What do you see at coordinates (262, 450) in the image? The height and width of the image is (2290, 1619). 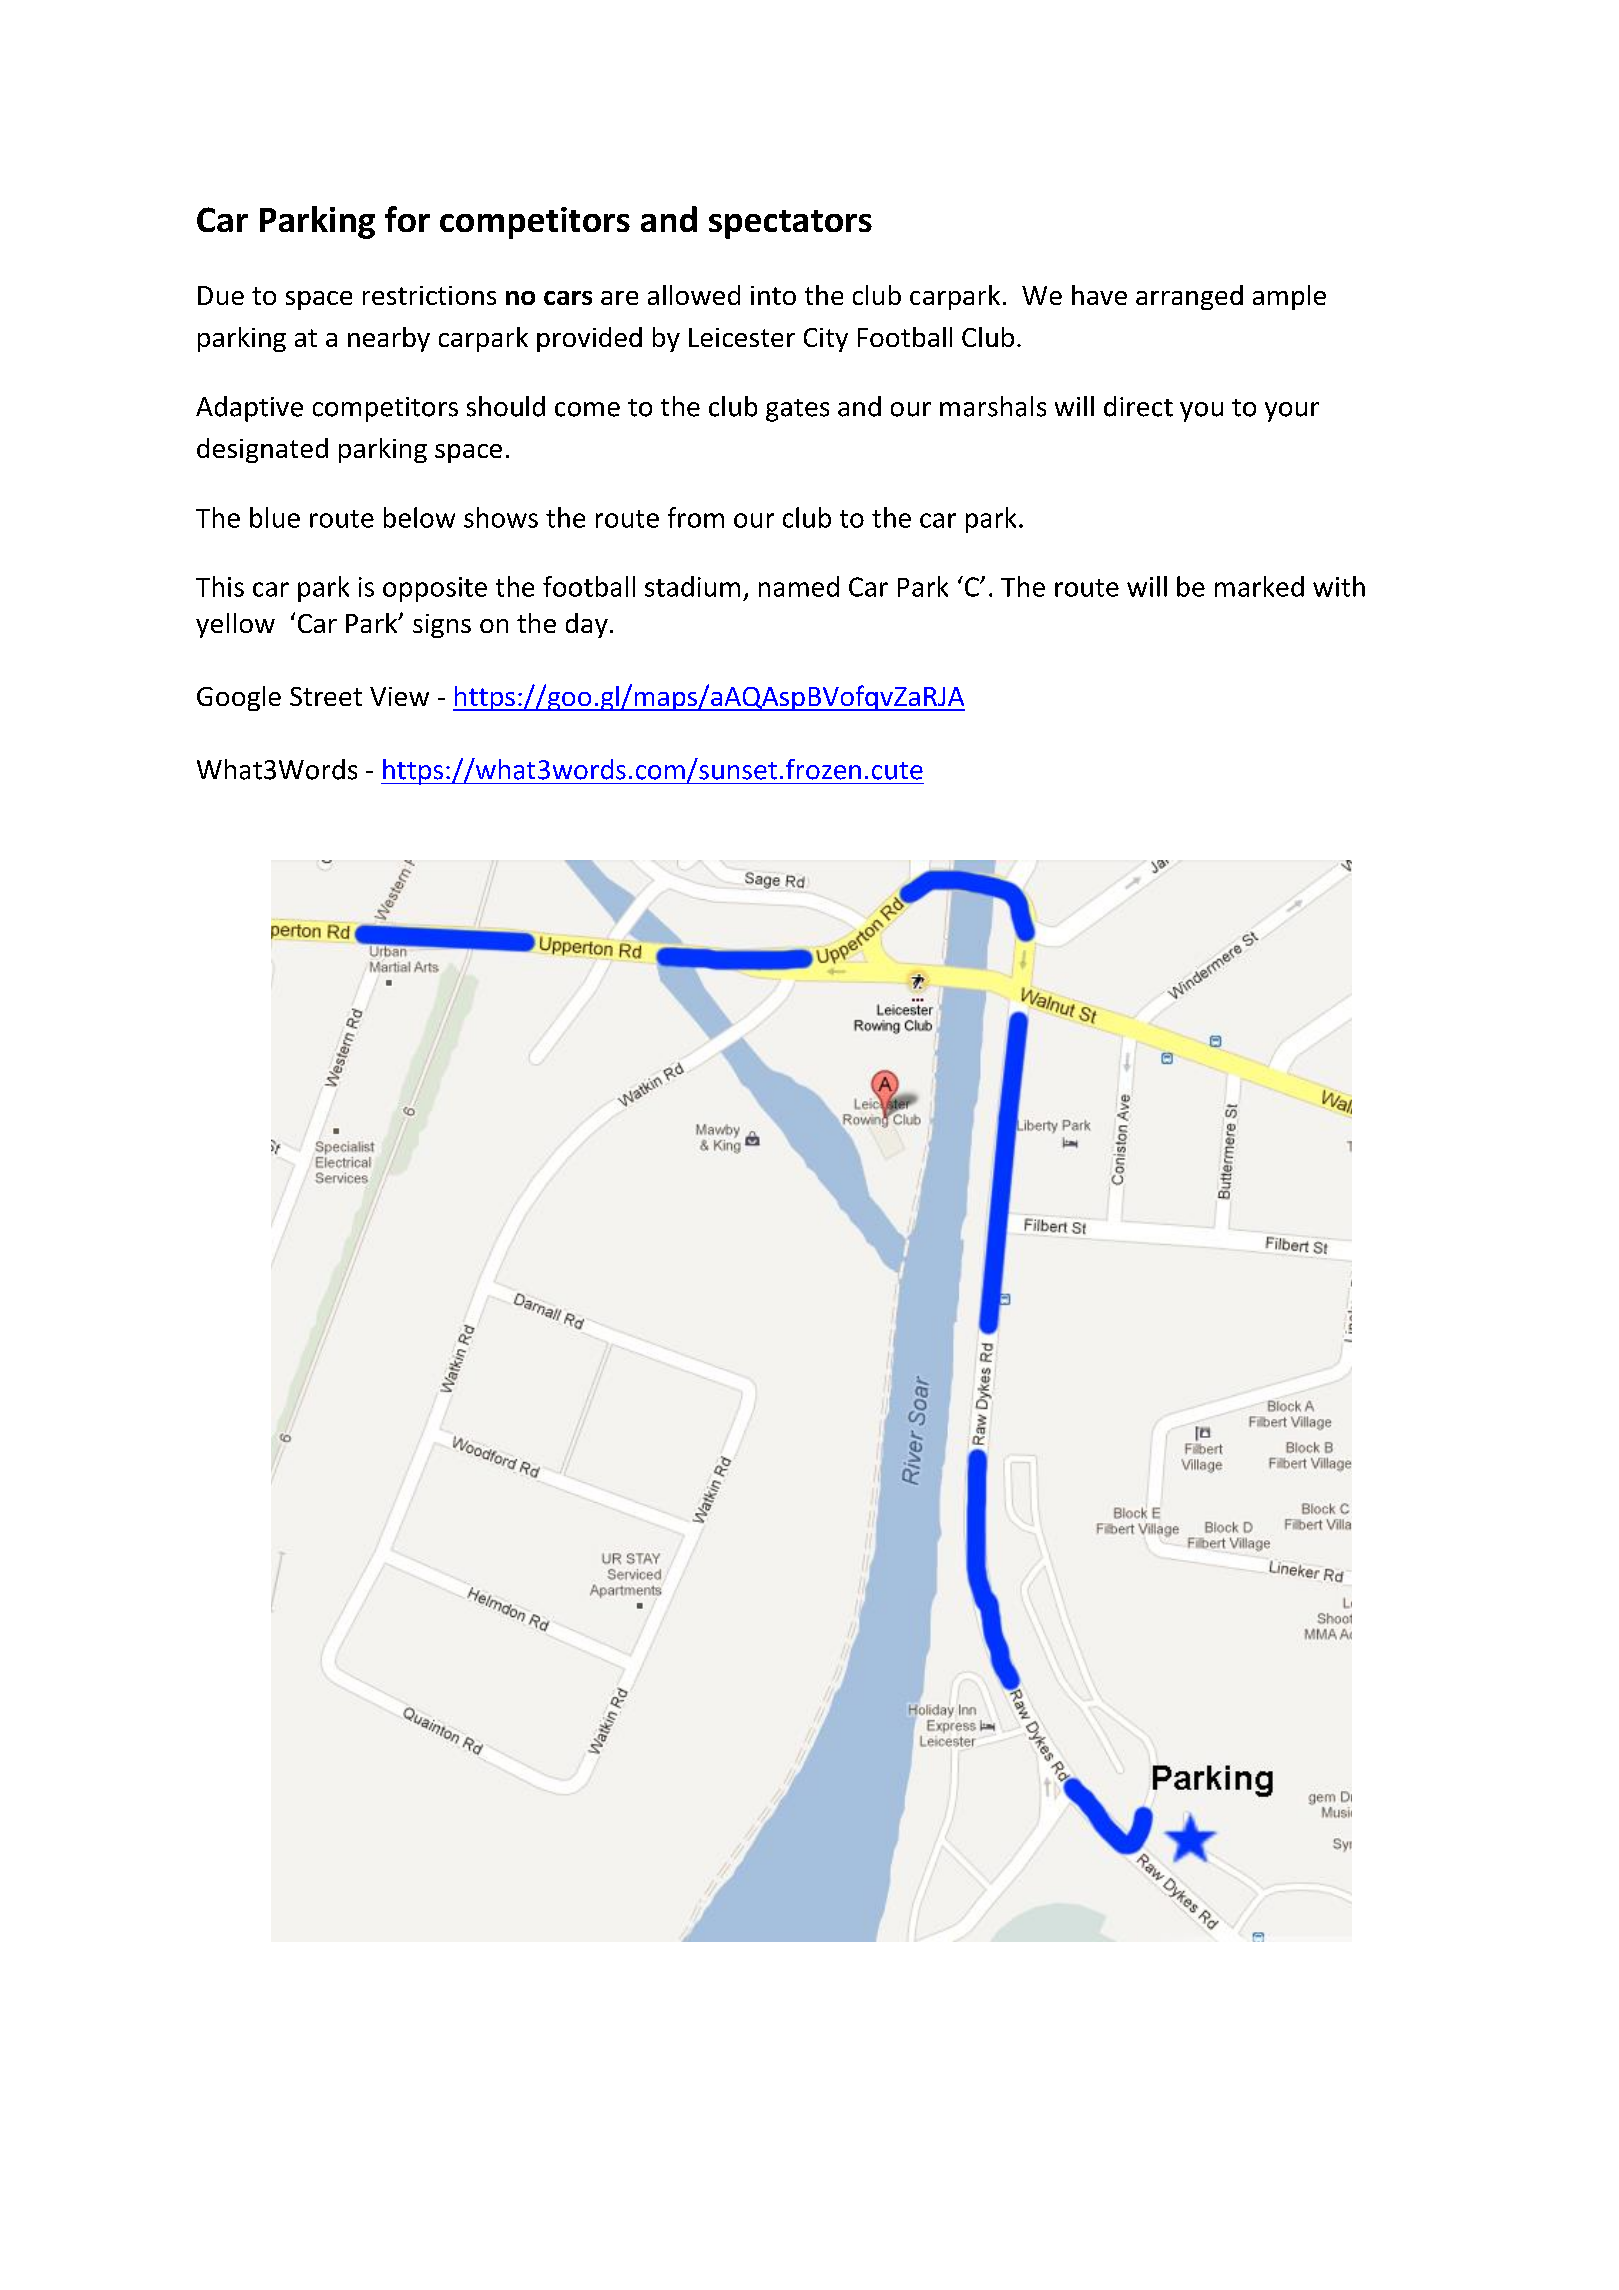 I see `designated` at bounding box center [262, 450].
